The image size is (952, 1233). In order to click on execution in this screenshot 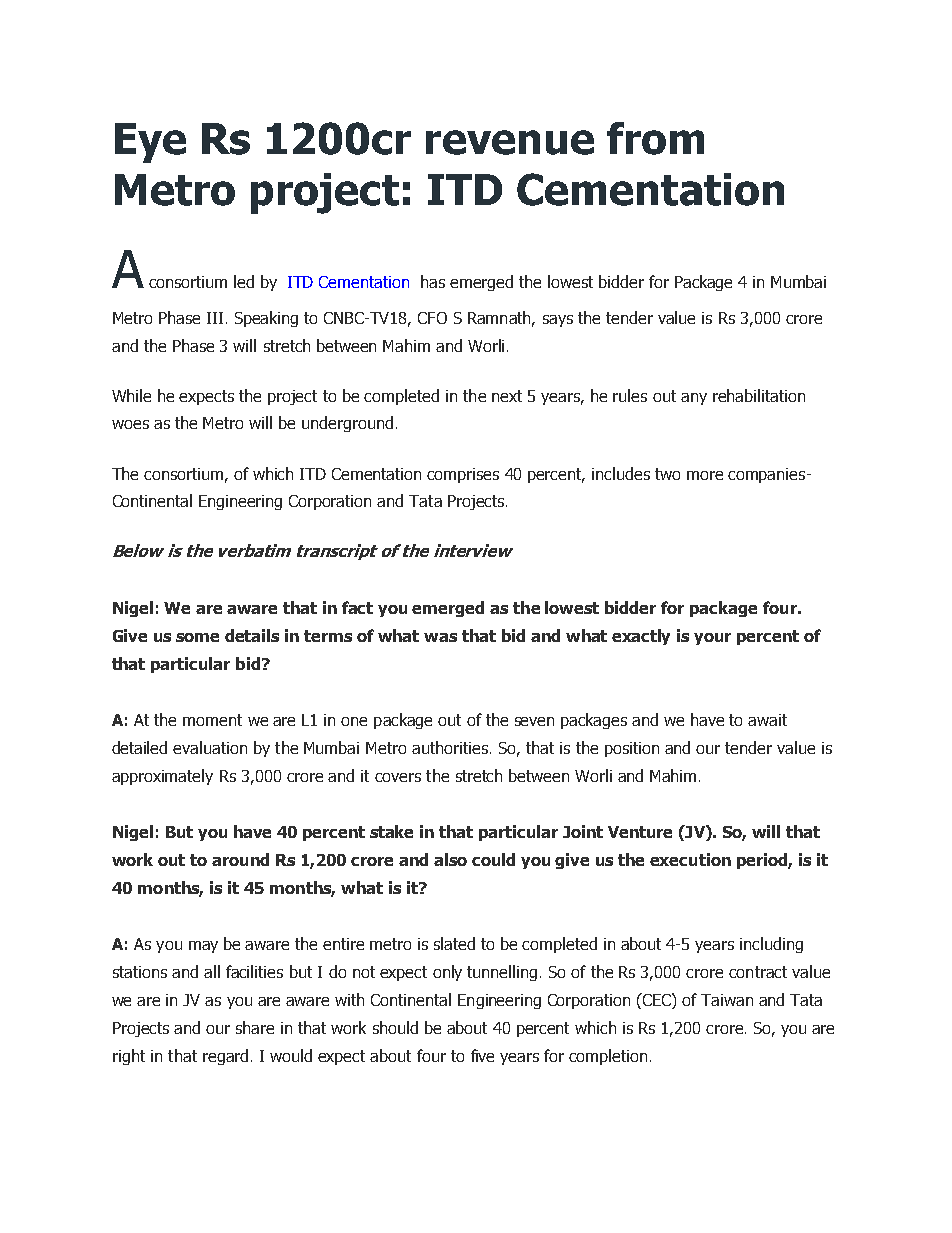, I will do `click(690, 859)`.
